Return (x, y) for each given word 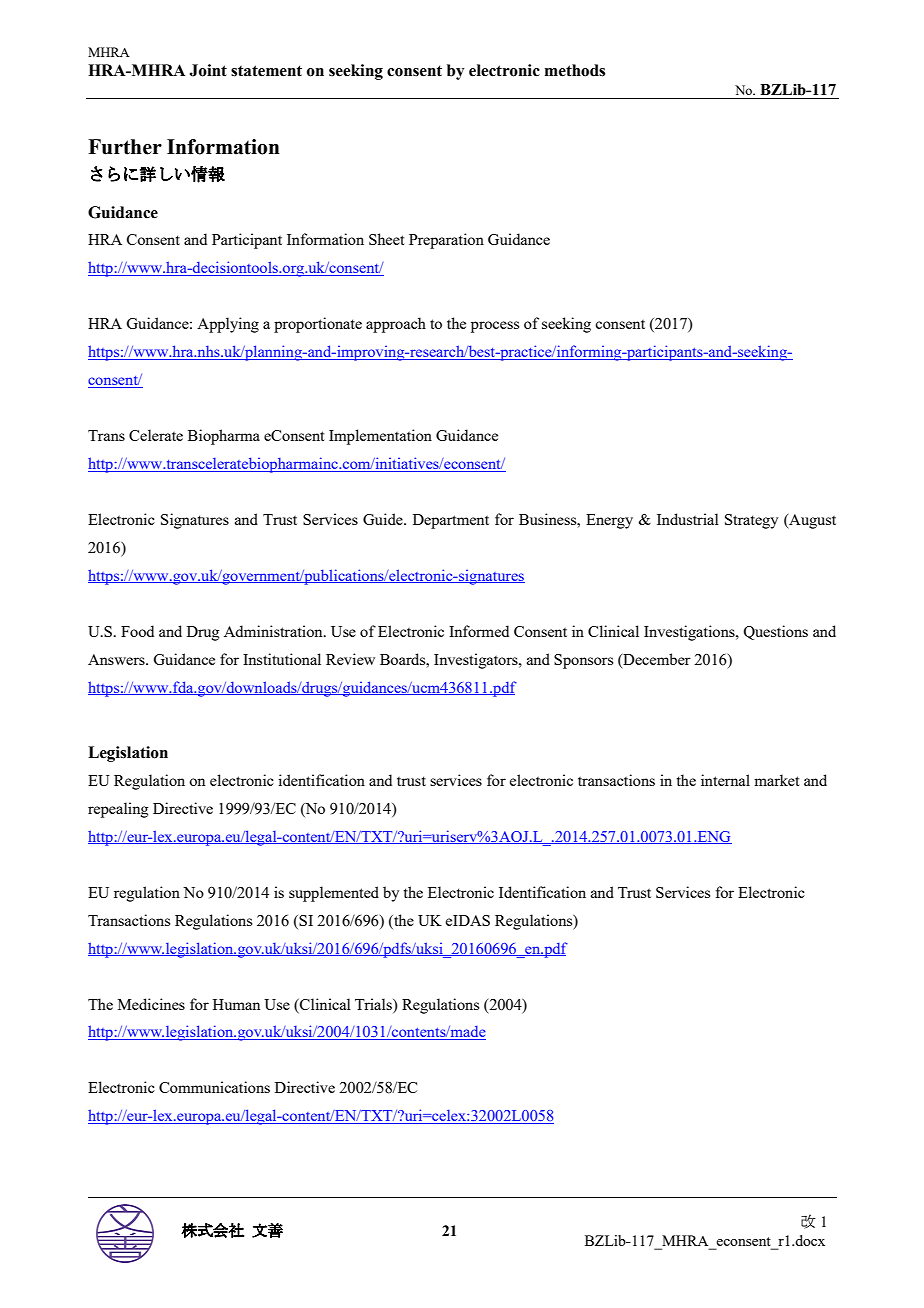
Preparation (446, 241)
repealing (118, 810)
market (776, 780)
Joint (208, 70)
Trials (374, 1004)
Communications (214, 1087)
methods (575, 70)
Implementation (380, 437)
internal (725, 780)
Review (350, 659)
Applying (228, 325)
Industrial (688, 519)
